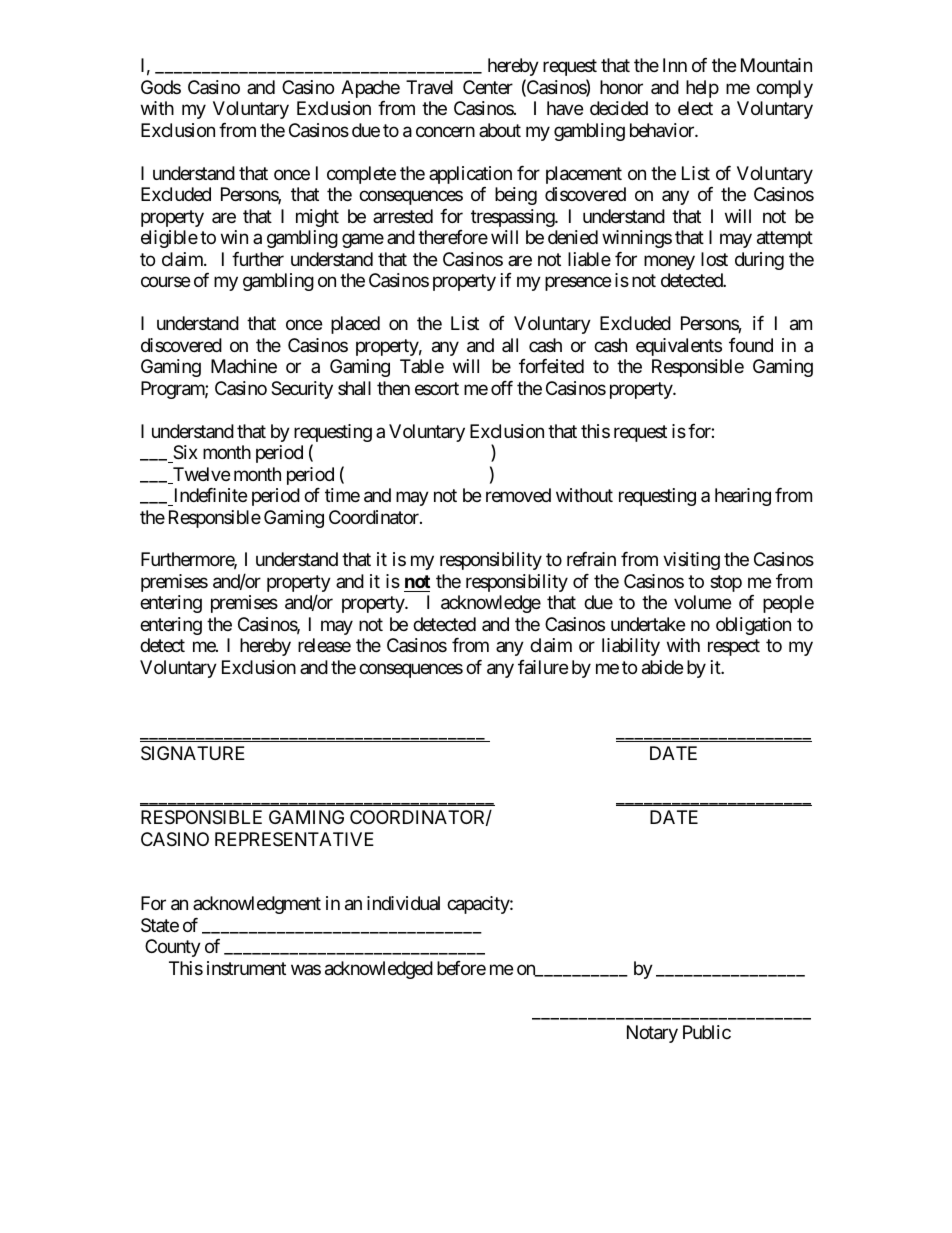 Image resolution: width=952 pixels, height=1233 pixels. What do you see at coordinates (518, 495) in the image?
I see `removed` at bounding box center [518, 495].
